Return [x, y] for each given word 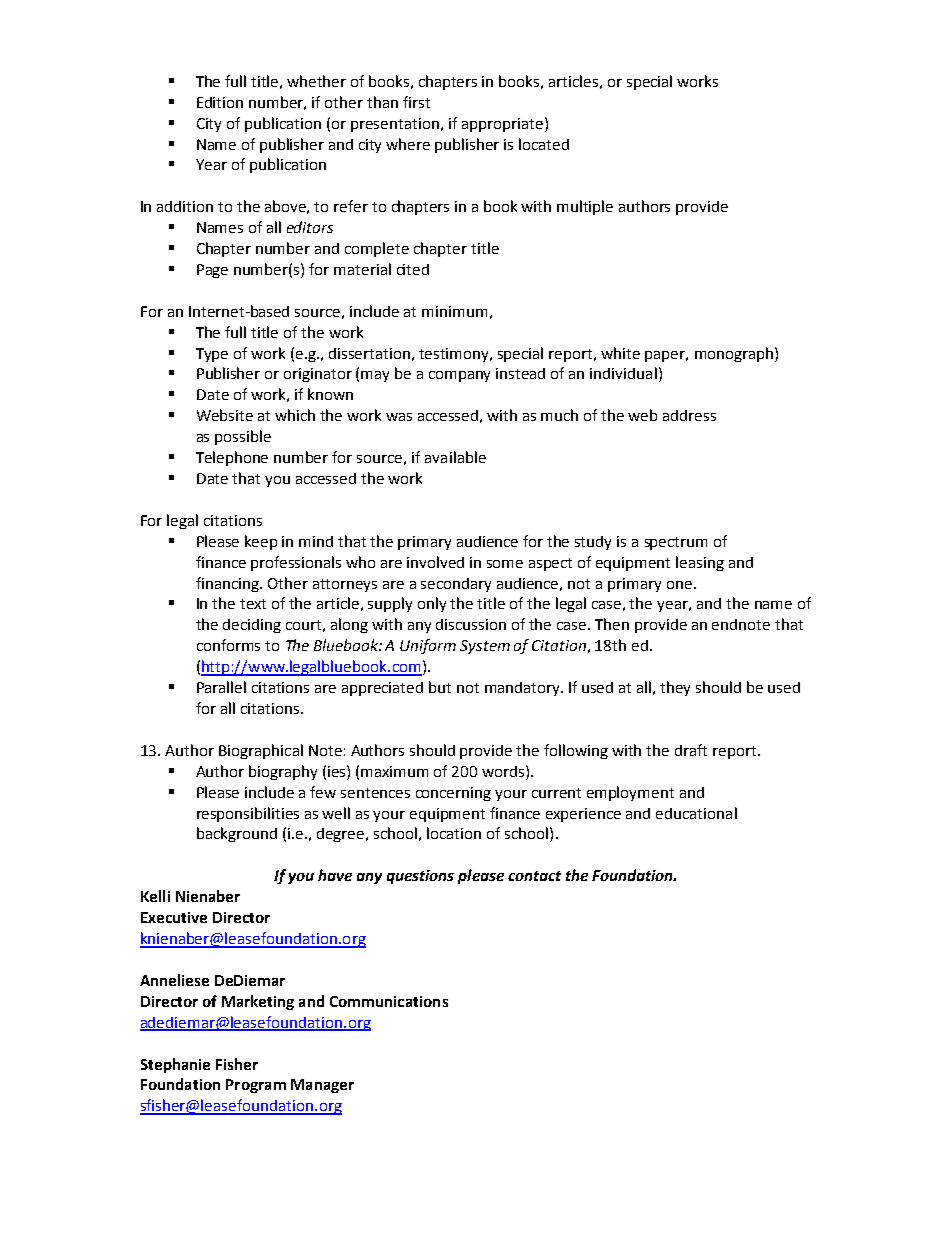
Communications [389, 1001]
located [544, 144]
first [416, 102]
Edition [220, 102]
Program [256, 1086]
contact [534, 876]
